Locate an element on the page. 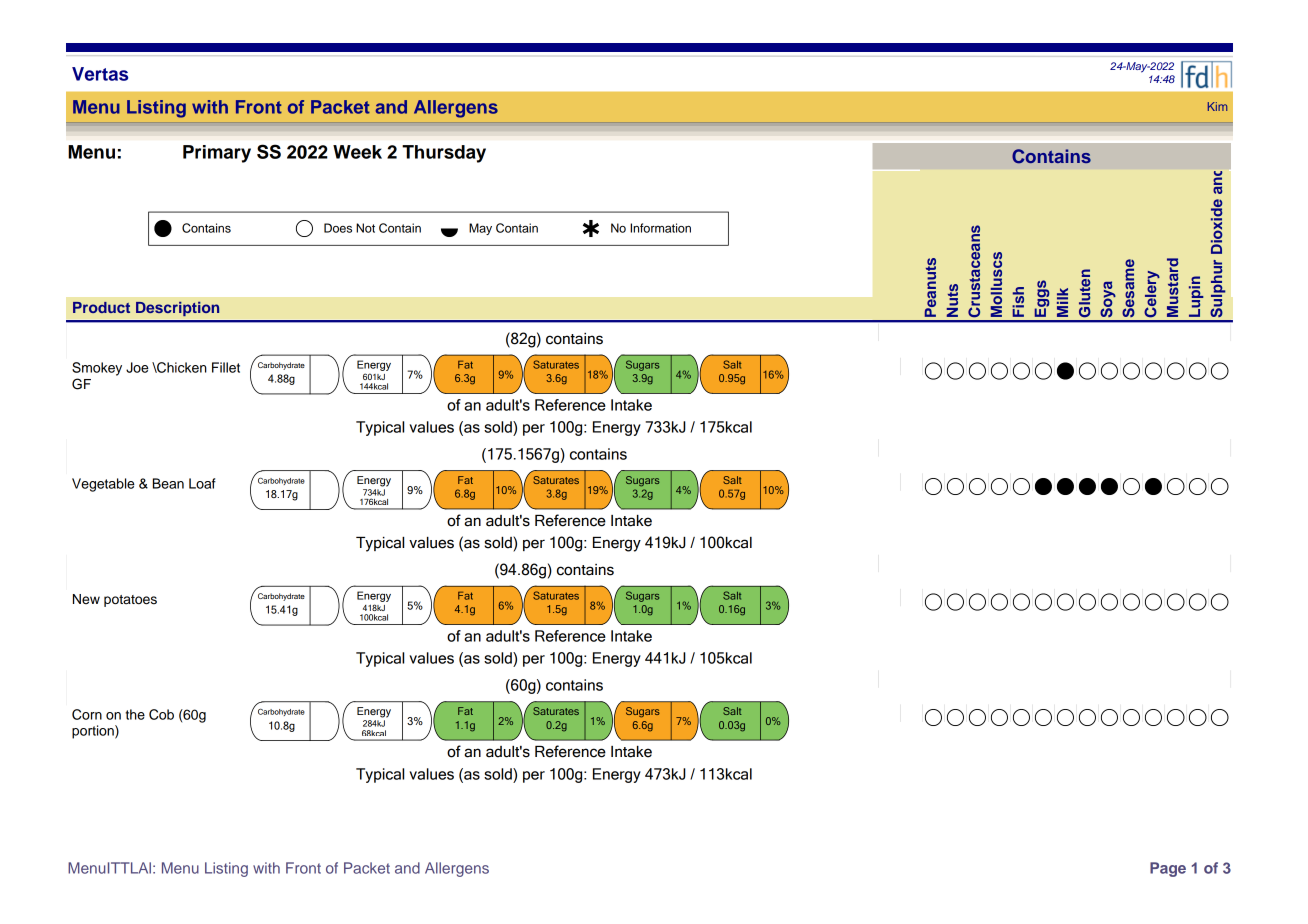 Image resolution: width=1308 pixels, height=924 pixels. Cob is located at coordinates (161, 714).
